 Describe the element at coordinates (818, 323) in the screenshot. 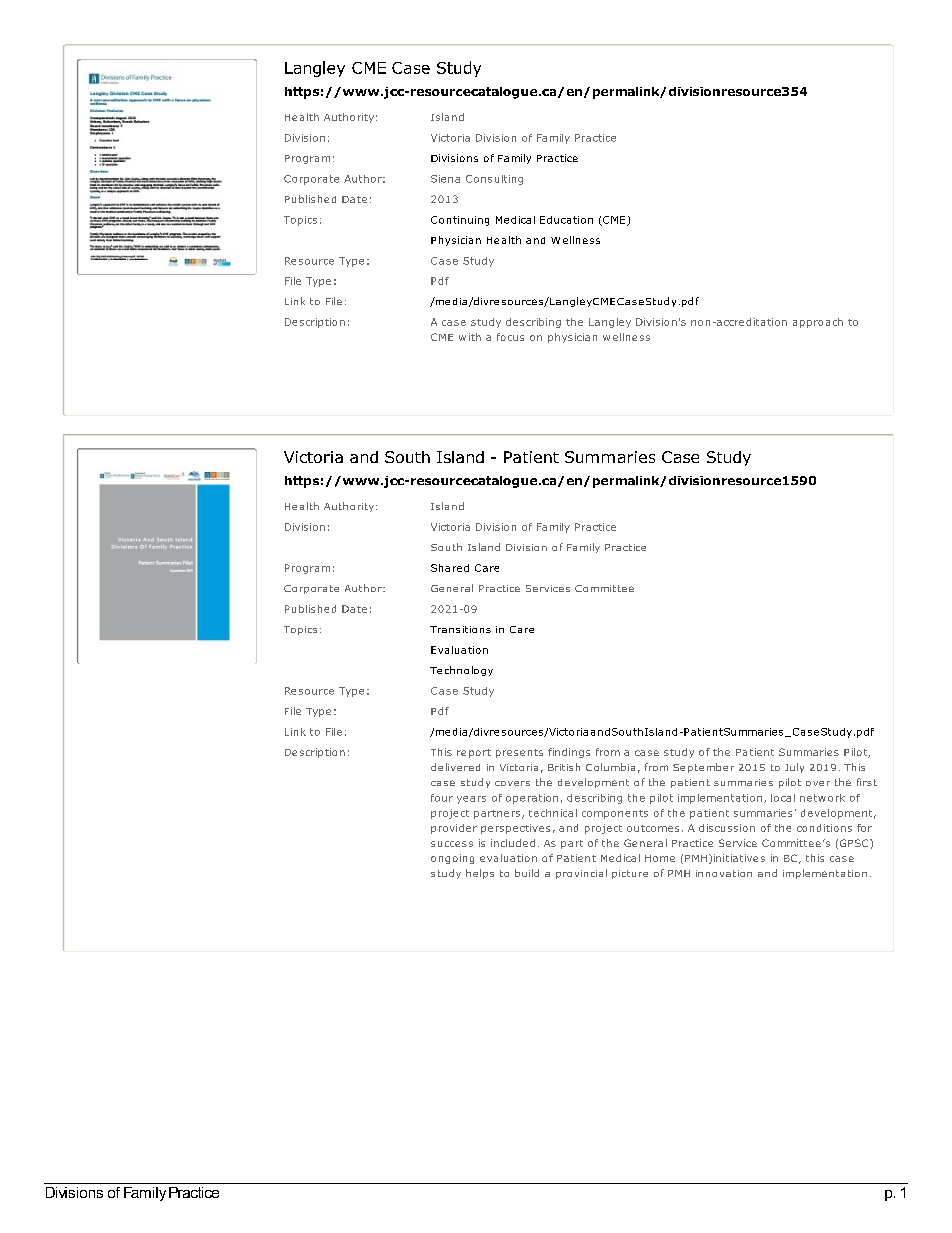

I see `approach` at that location.
